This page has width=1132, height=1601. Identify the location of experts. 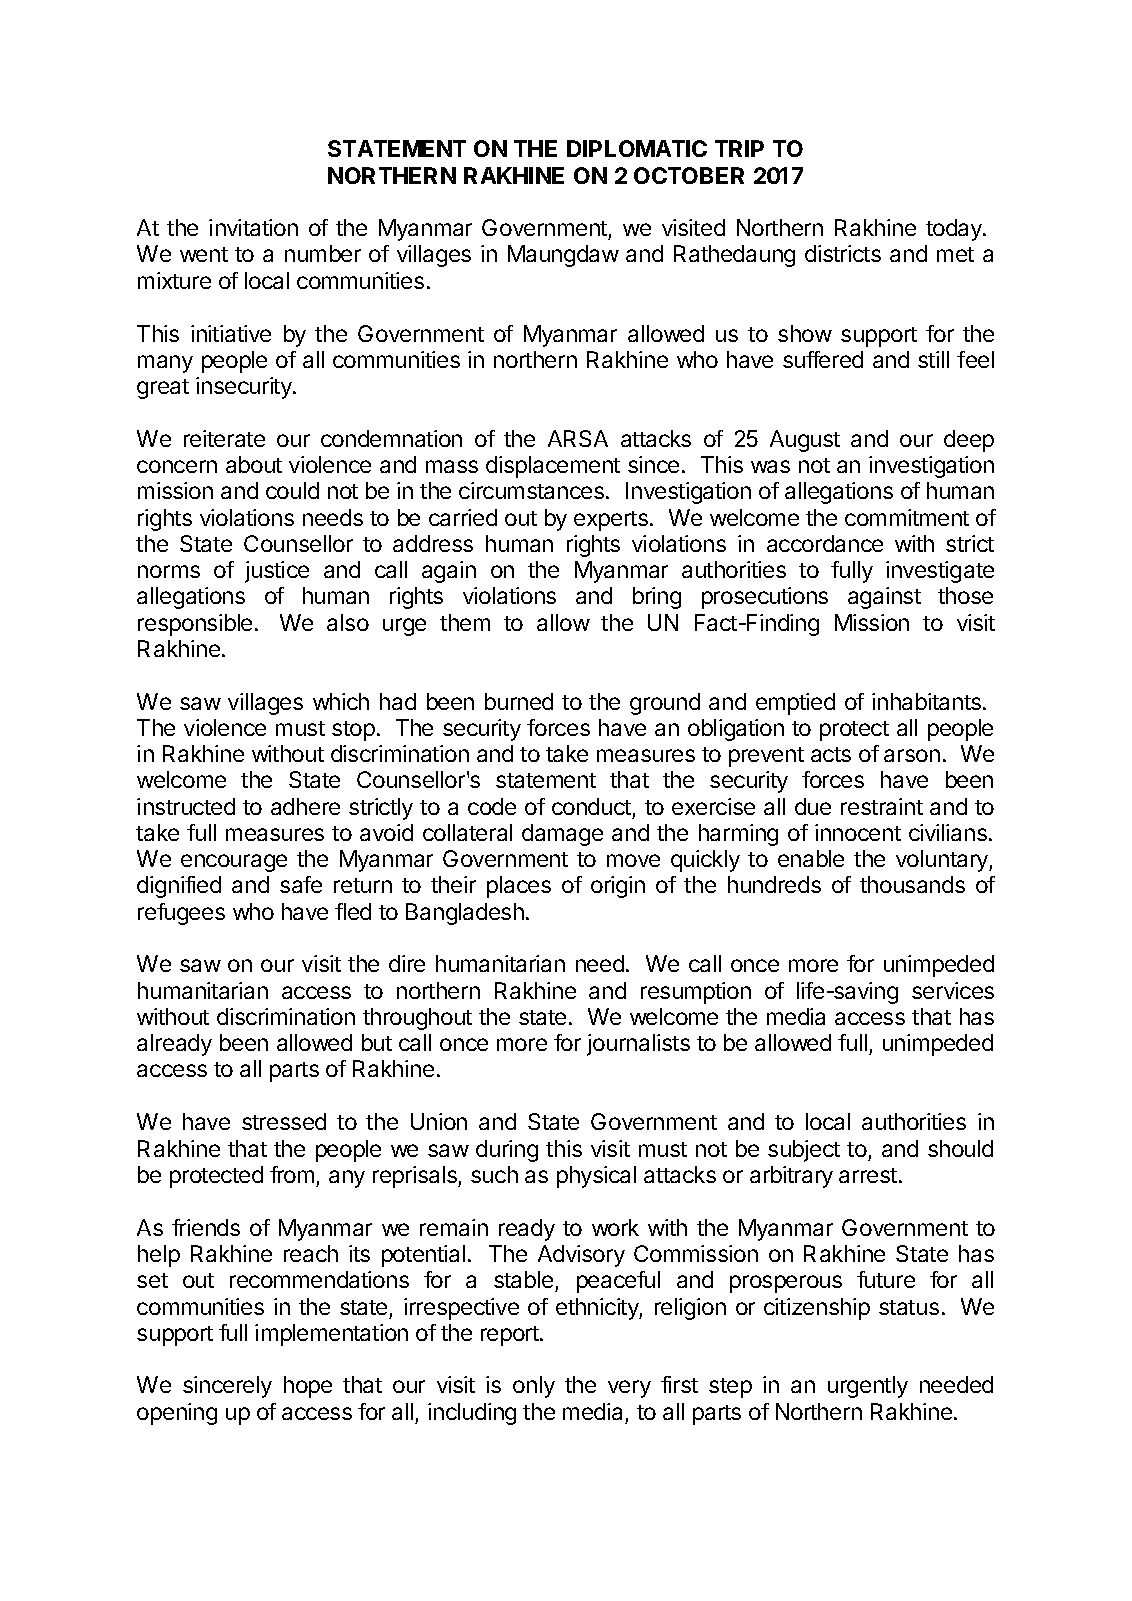
(611, 521).
